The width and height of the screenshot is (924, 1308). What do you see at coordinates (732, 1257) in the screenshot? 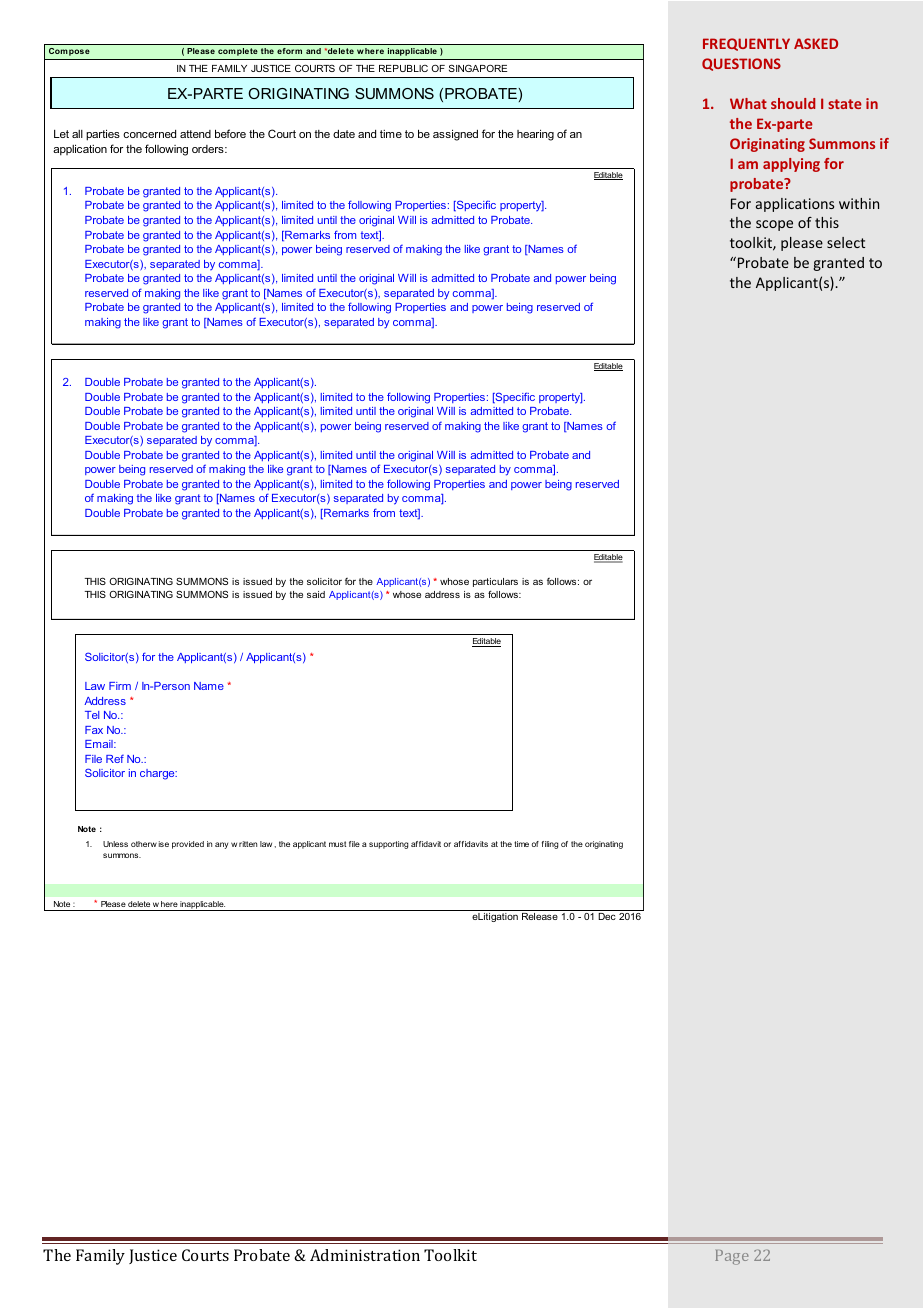
I see `Page` at bounding box center [732, 1257].
